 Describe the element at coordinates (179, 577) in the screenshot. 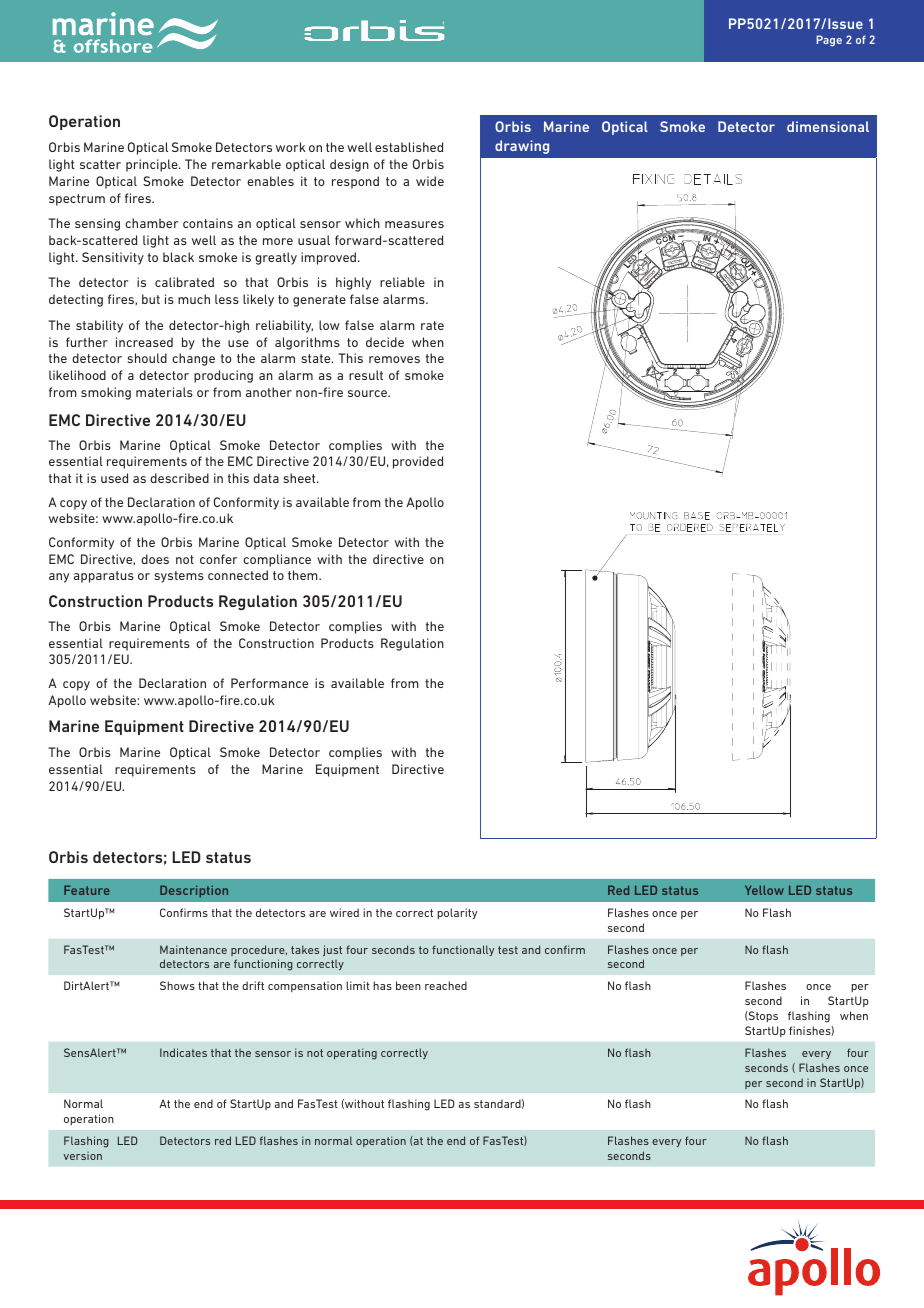

I see `systems` at that location.
